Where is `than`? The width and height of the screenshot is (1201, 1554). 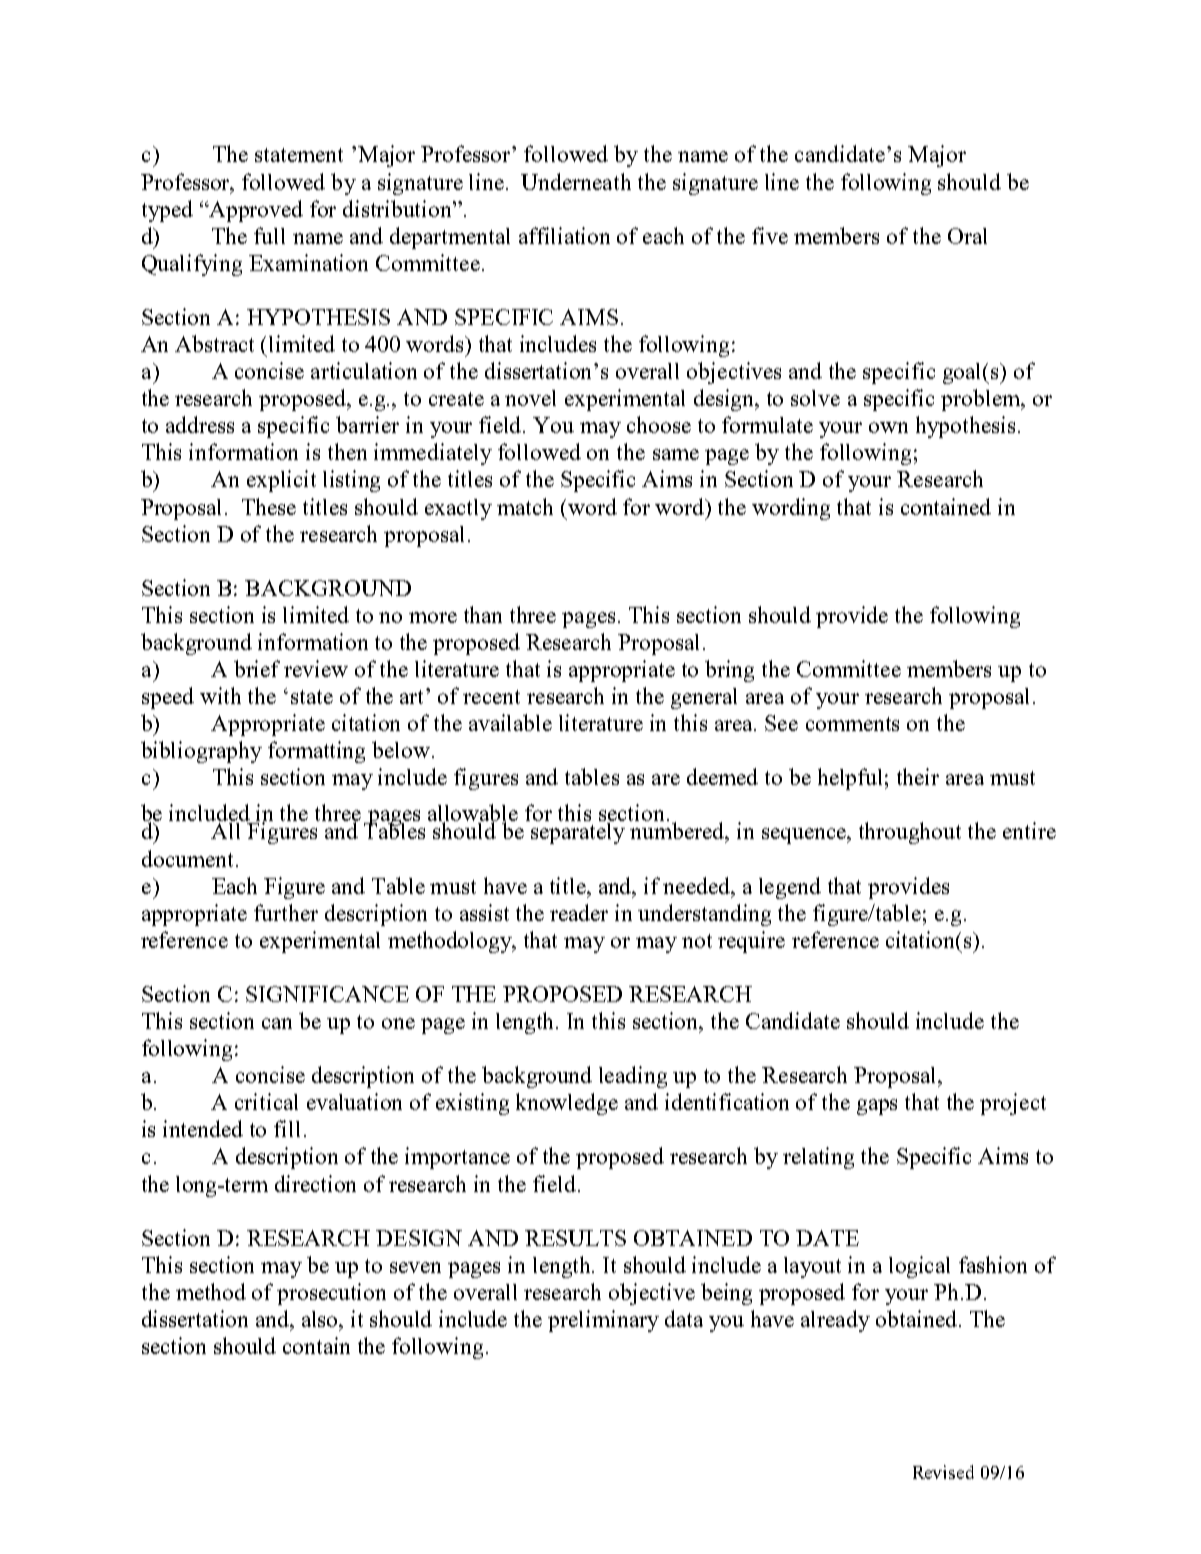 than is located at coordinates (483, 614).
